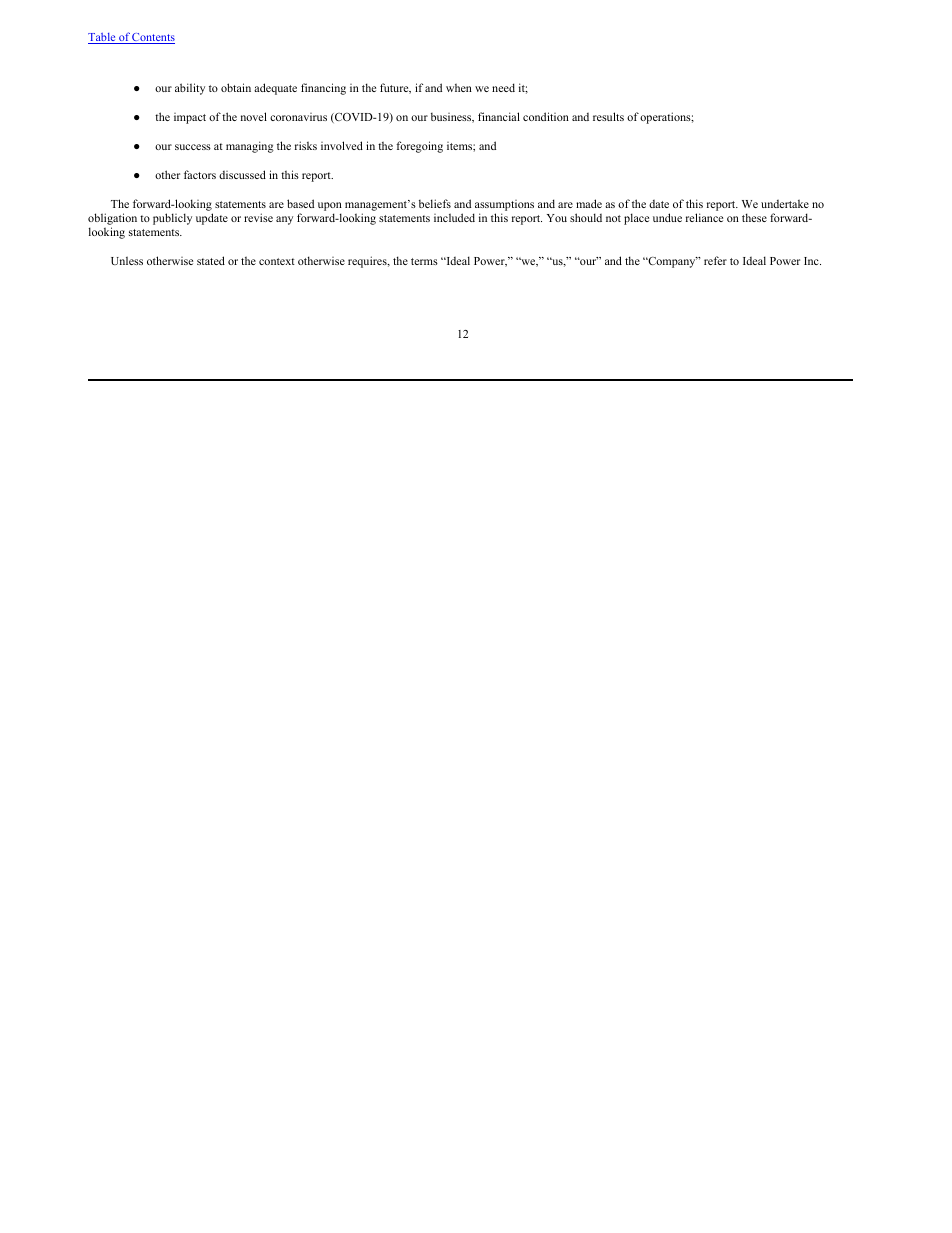 The height and width of the screenshot is (1233, 952). I want to click on beliefs, so click(435, 203).
